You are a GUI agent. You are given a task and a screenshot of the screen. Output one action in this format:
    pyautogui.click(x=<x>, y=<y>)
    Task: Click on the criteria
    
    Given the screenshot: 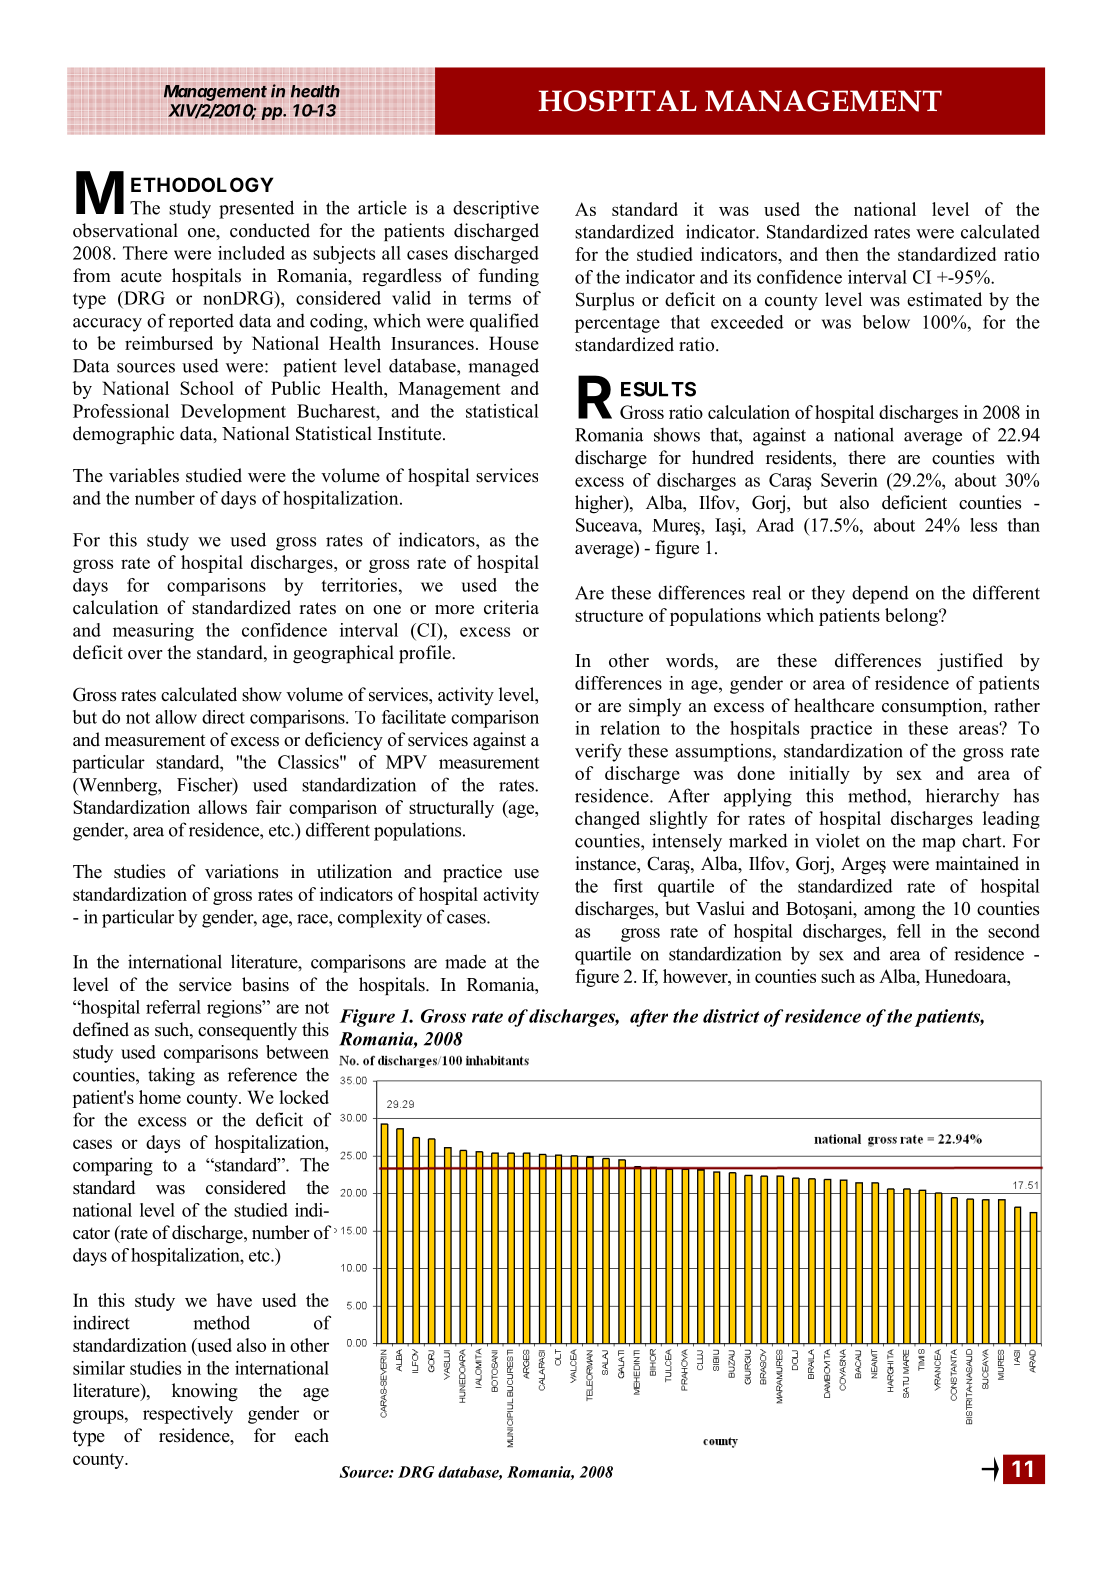 What is the action you would take?
    pyautogui.click(x=511, y=607)
